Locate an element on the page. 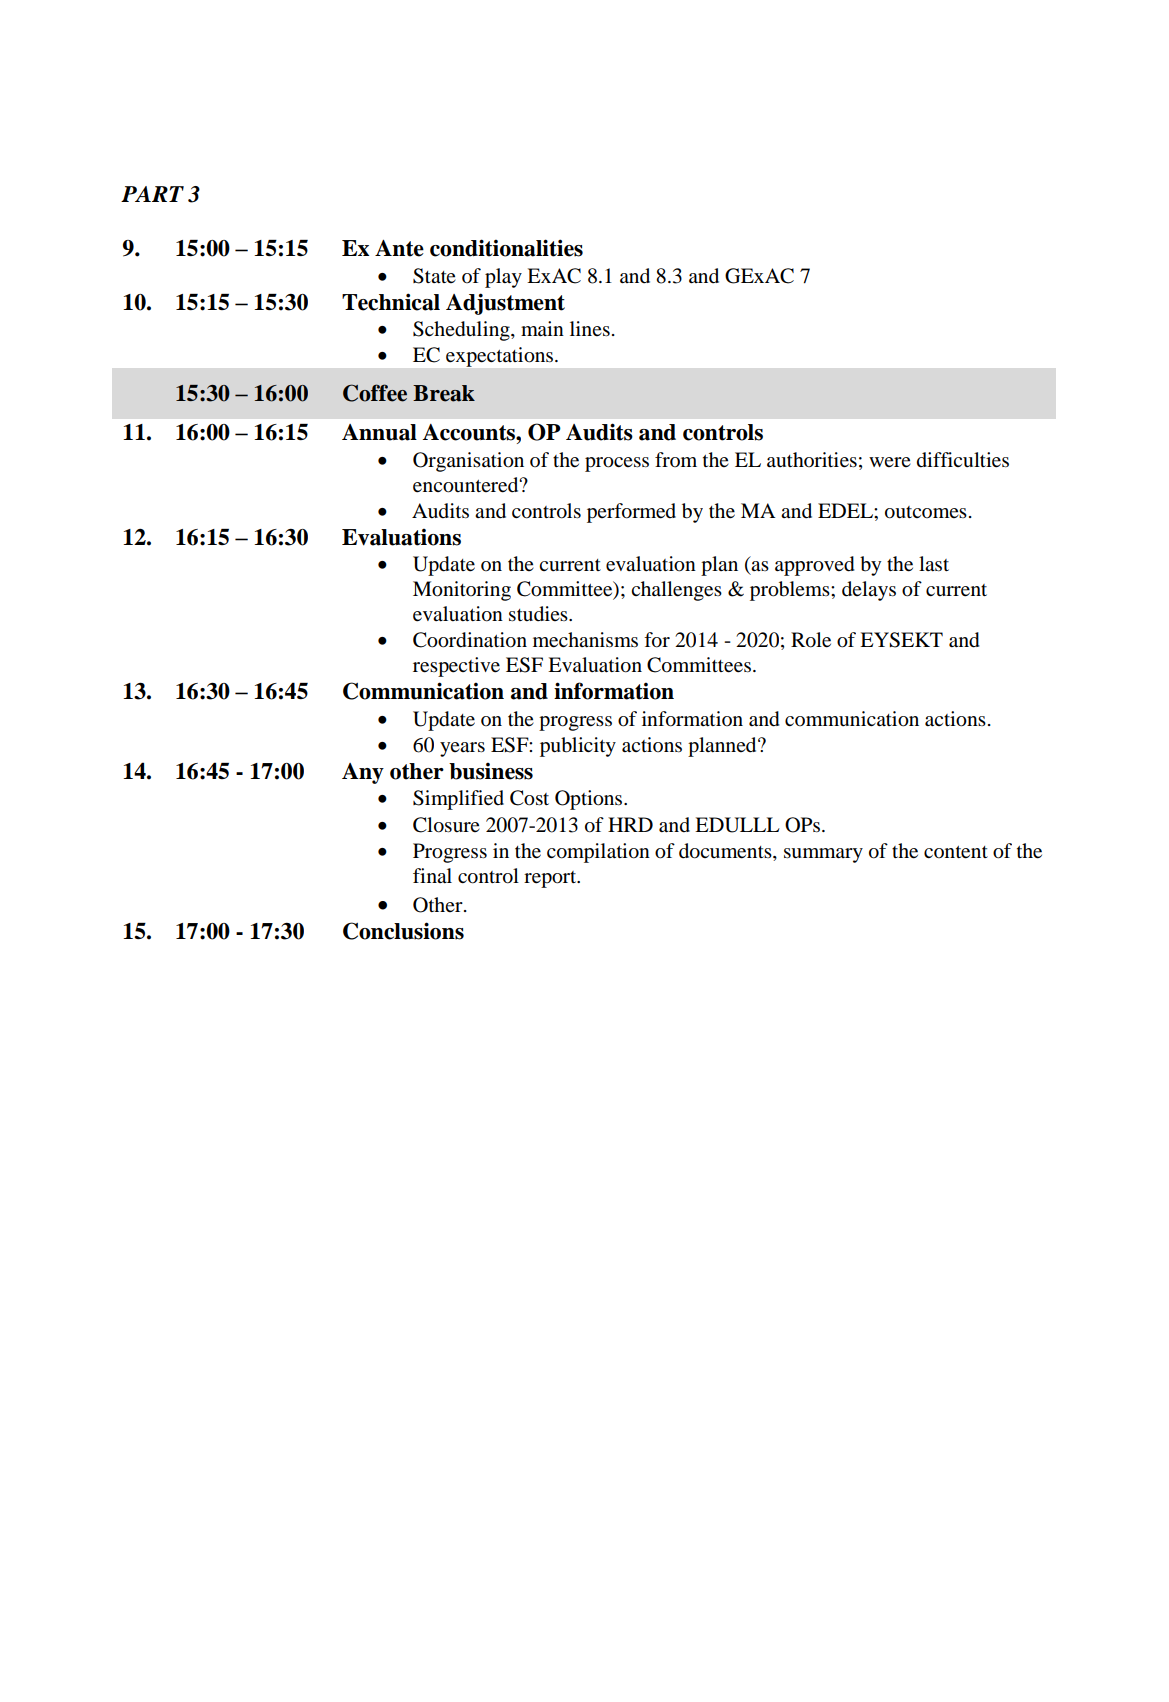 Image resolution: width=1169 pixels, height=1702 pixels. Conclusions is located at coordinates (403, 931).
